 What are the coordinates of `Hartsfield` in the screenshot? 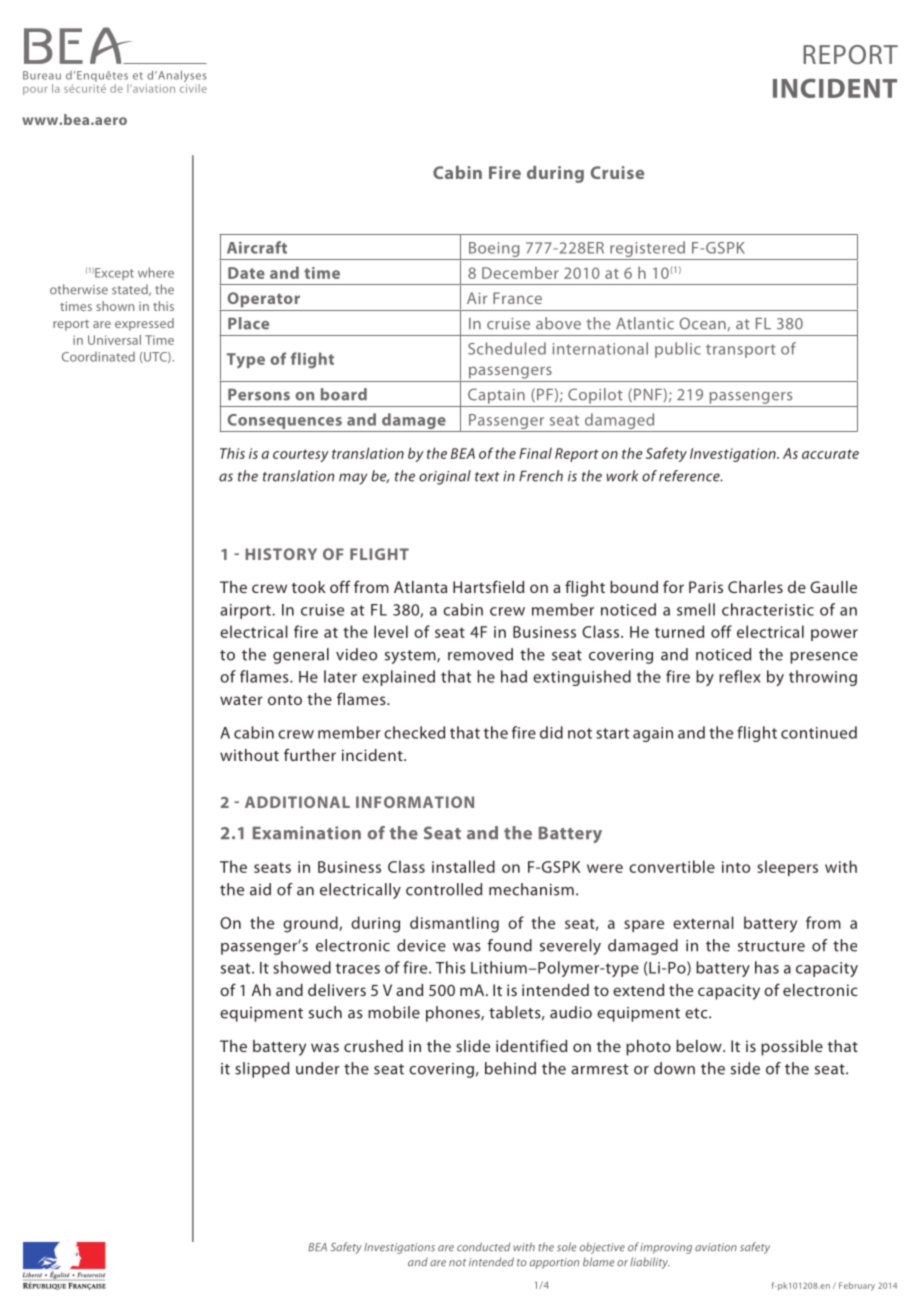 It's located at (488, 586).
